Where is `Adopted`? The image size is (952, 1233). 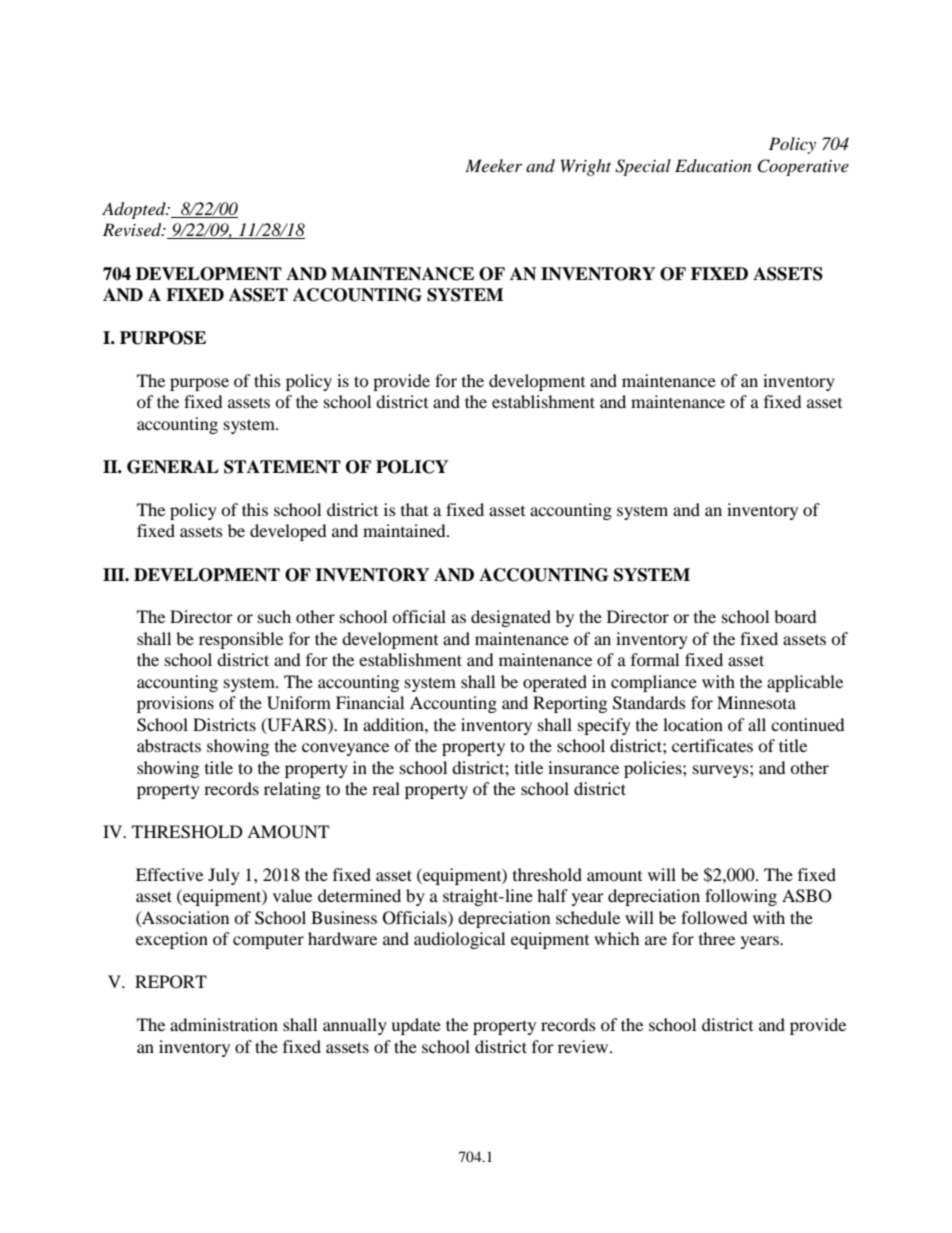
Adopted is located at coordinates (135, 210).
